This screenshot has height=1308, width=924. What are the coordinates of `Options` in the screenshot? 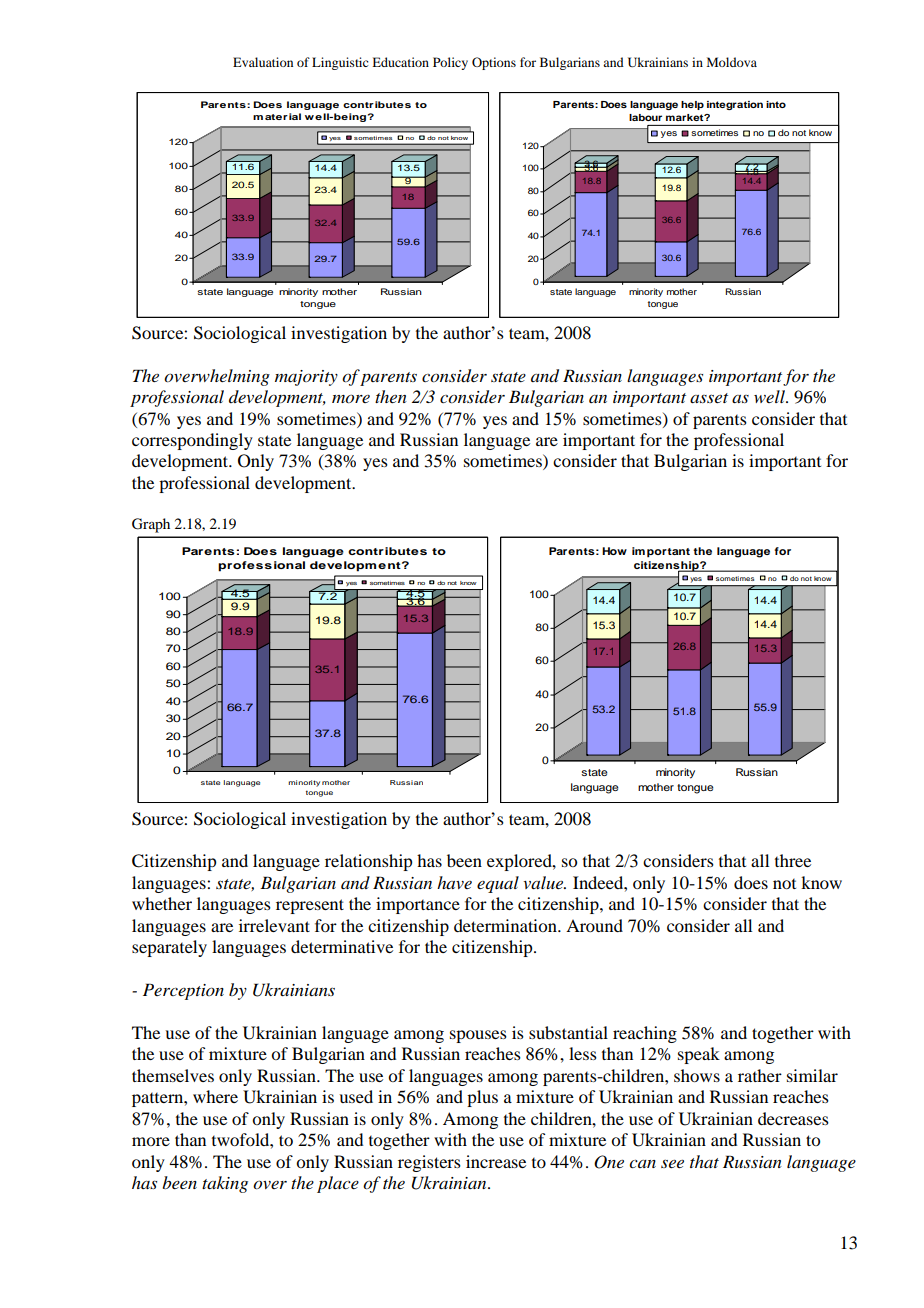 It's located at (494, 63).
